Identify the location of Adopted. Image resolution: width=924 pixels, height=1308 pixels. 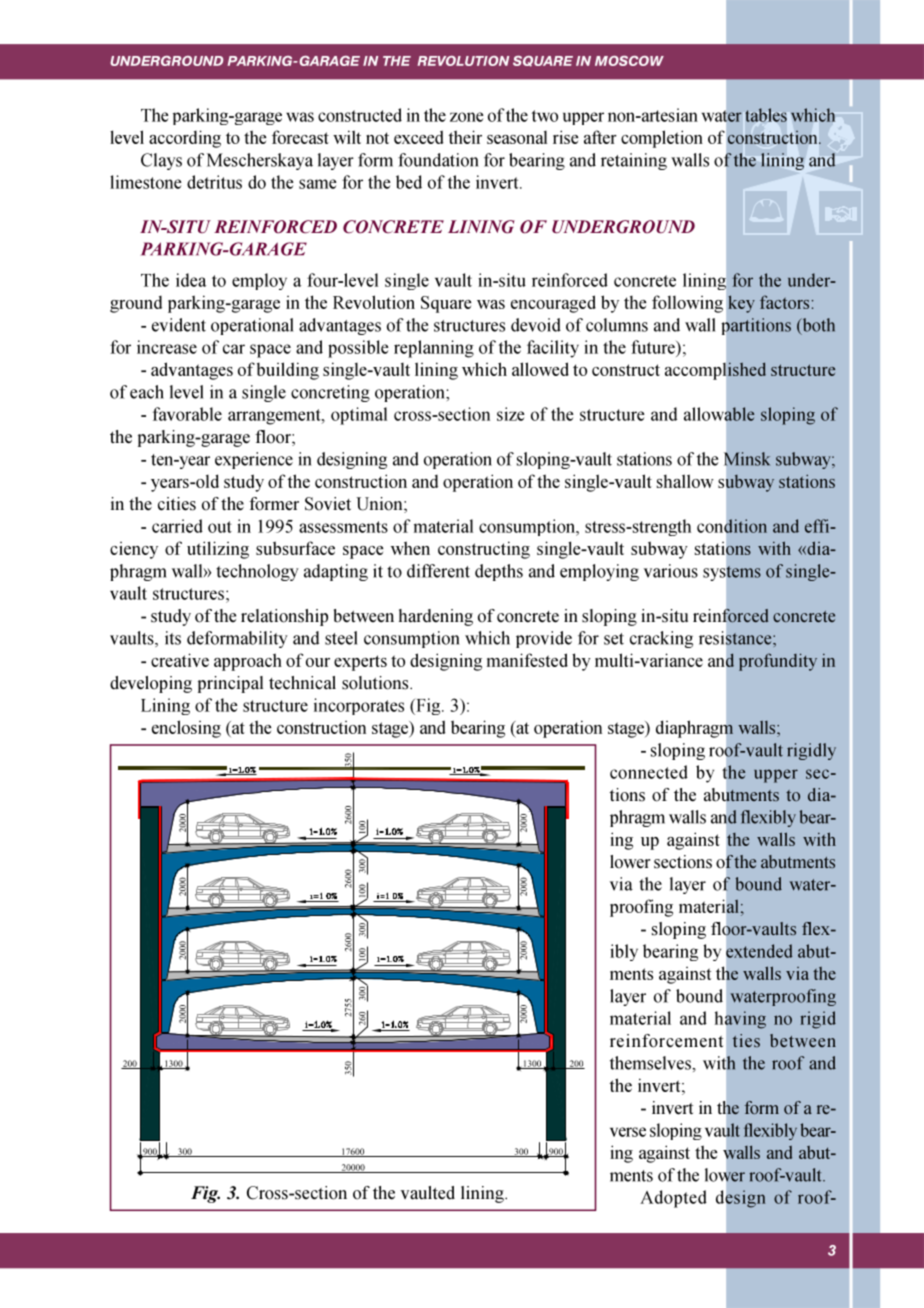
(673, 1199).
